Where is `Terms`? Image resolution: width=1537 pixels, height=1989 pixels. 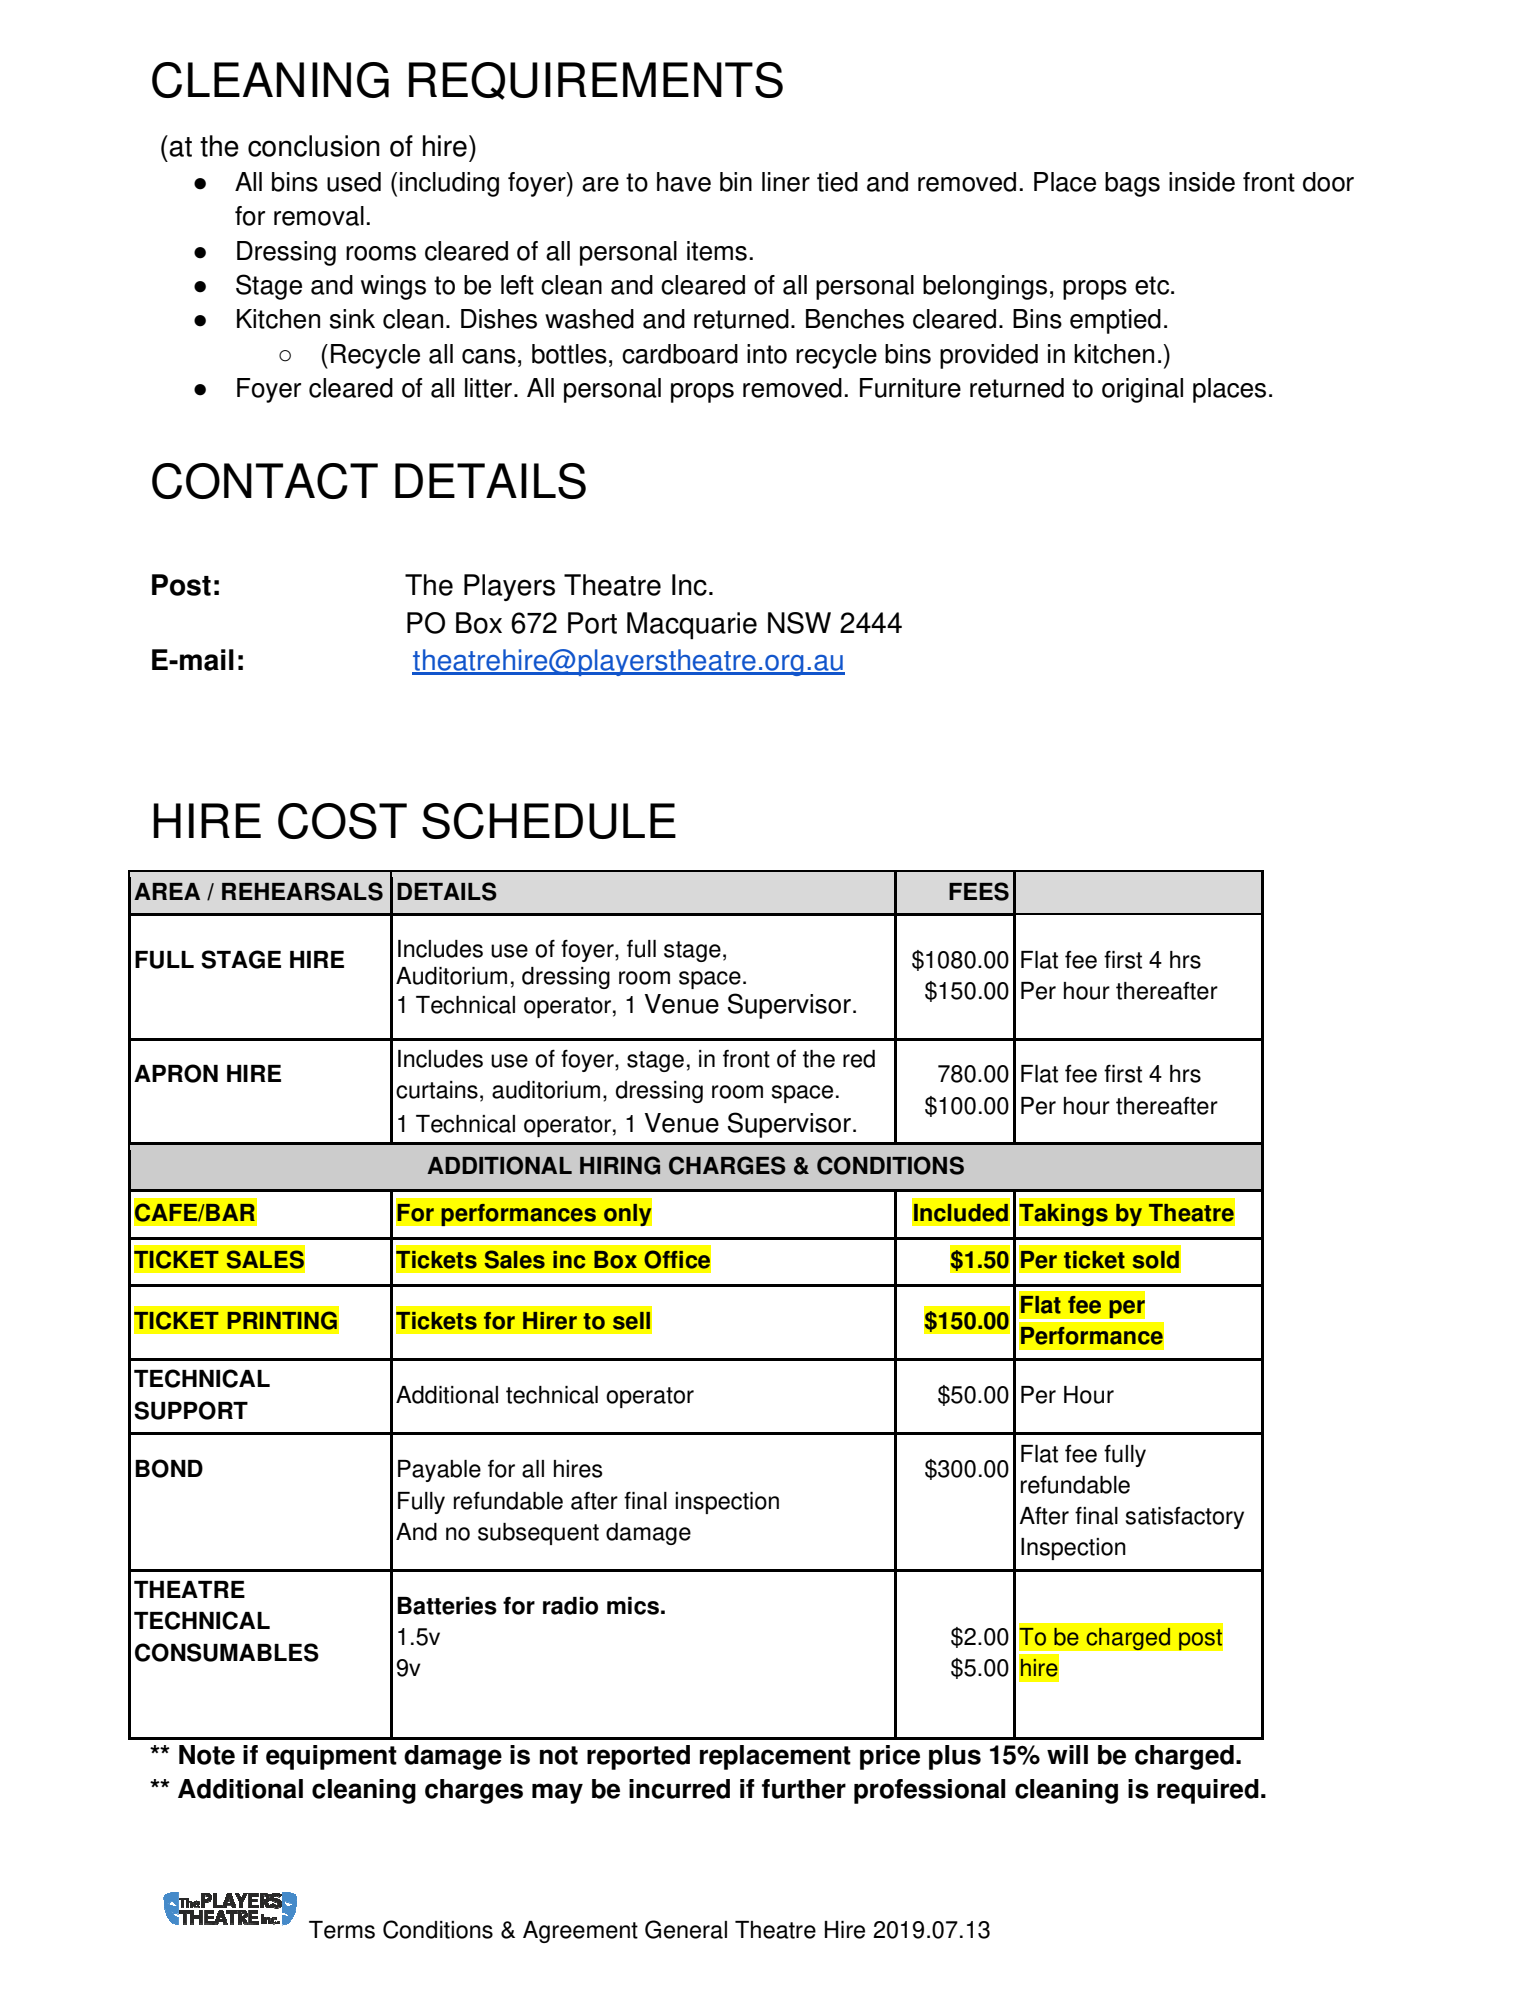
Terms is located at coordinates (342, 1930).
